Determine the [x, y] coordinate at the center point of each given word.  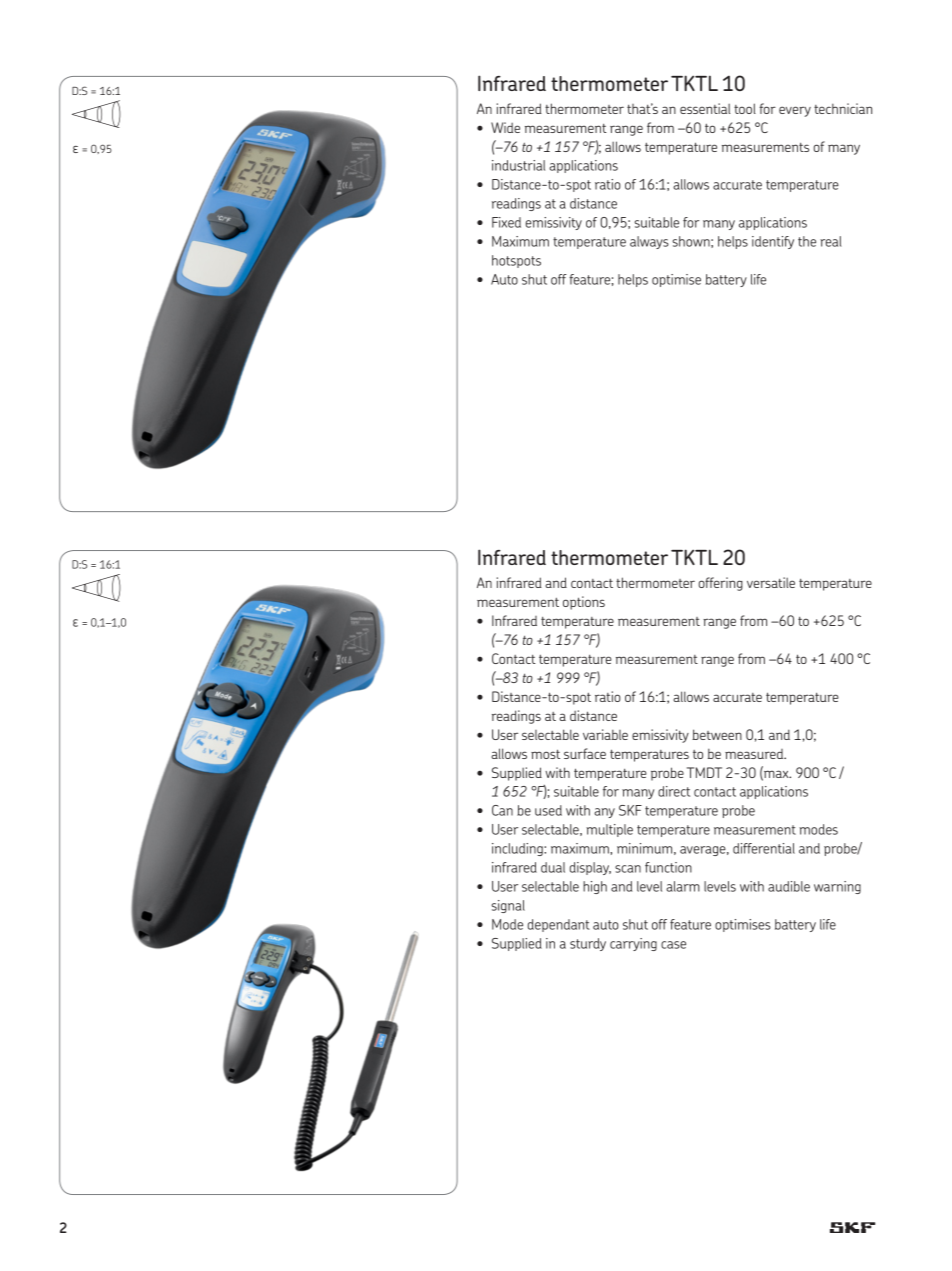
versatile [771, 582]
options [584, 603]
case [673, 945]
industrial [518, 165]
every [795, 111]
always [649, 242]
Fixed [506, 222]
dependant [559, 925]
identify [773, 242]
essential [705, 108]
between [717, 734]
